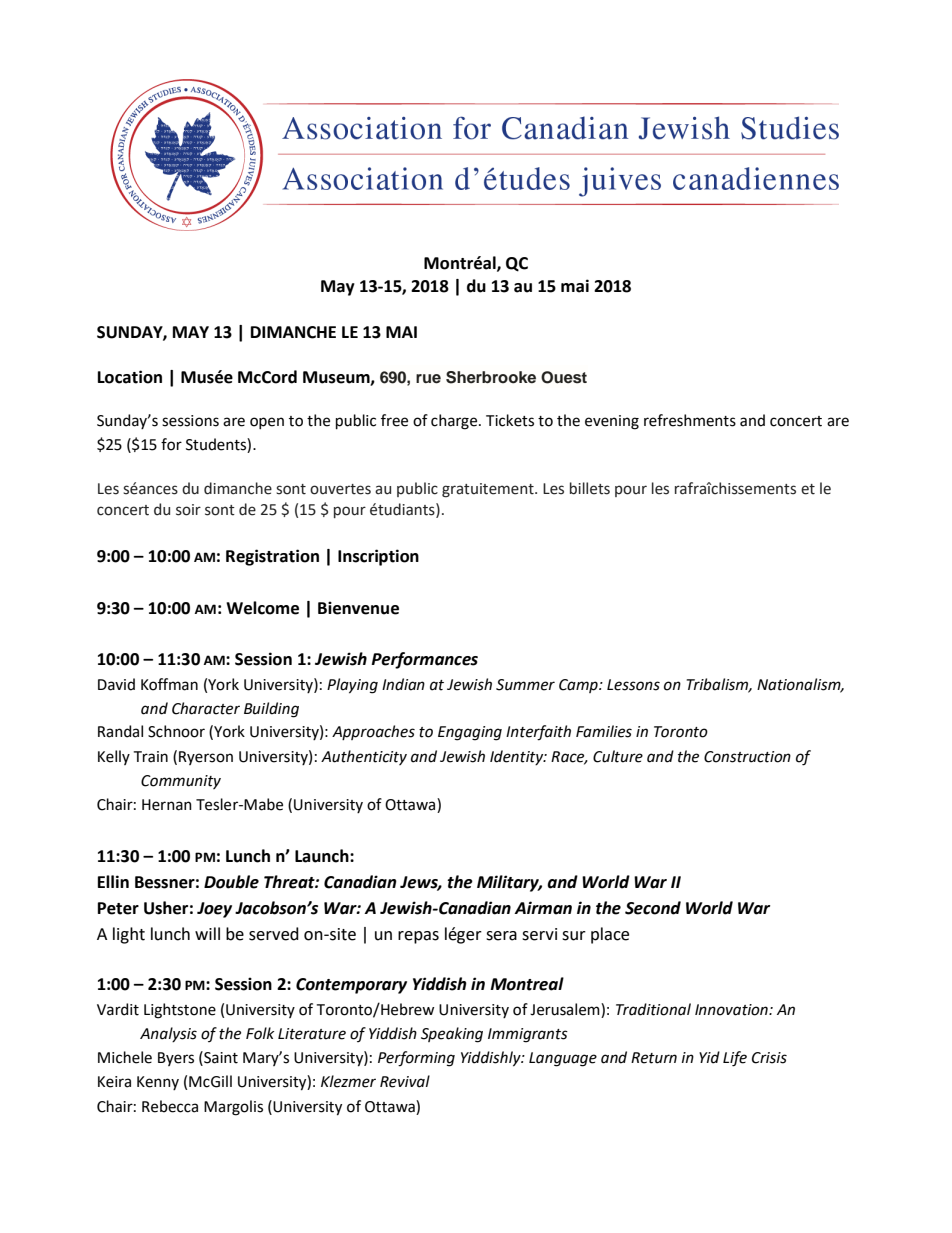 This screenshot has width=952, height=1233. Describe the element at coordinates (130, 377) in the screenshot. I see `Location` at that location.
